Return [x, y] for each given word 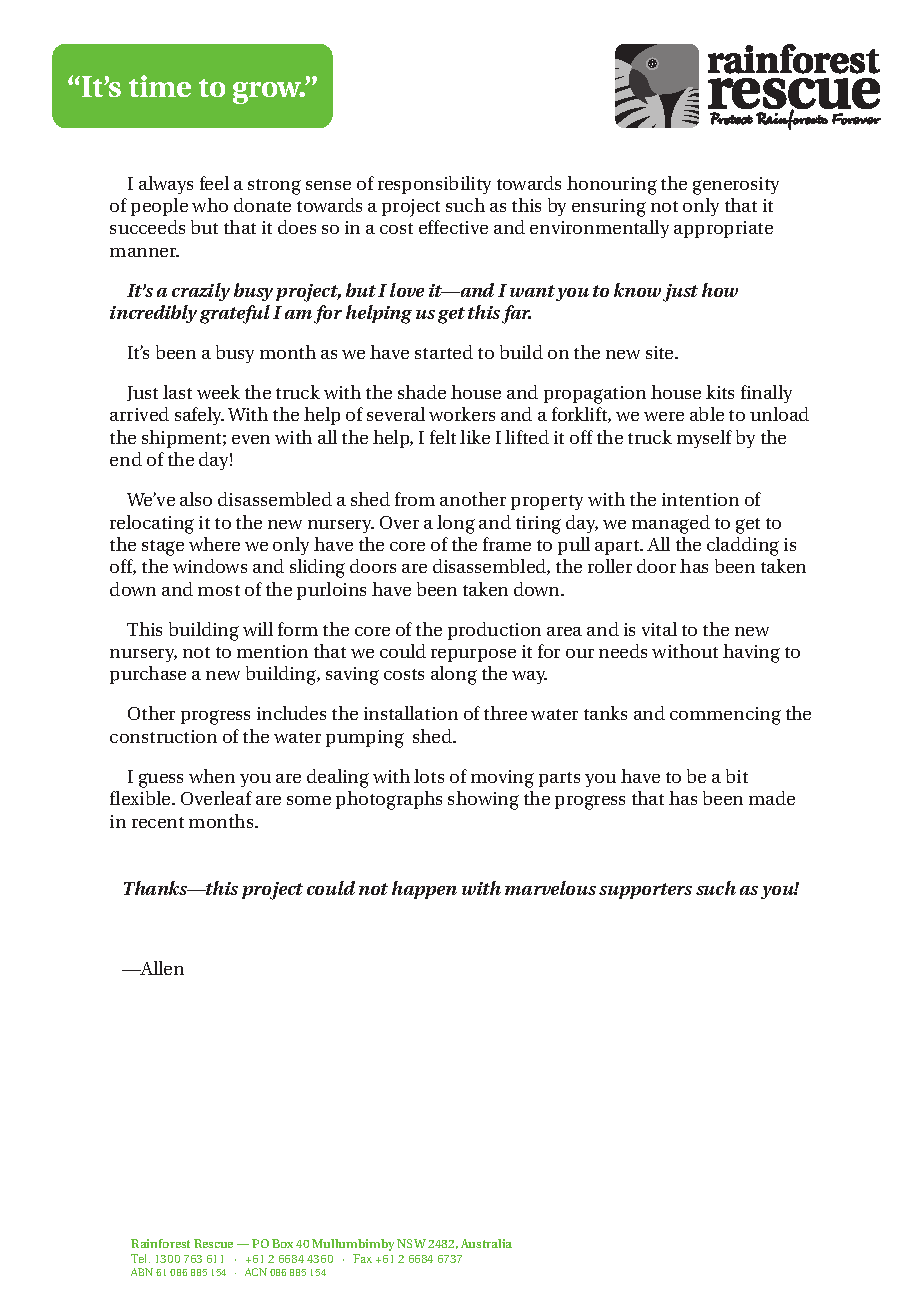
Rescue [213, 1243]
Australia [486, 1243]
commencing [725, 716]
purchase [148, 675]
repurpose [473, 655]
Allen [161, 968]
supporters [645, 891]
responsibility [434, 185]
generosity [736, 186]
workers [462, 414]
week [218, 392]
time [160, 86]
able [707, 414]
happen [424, 890]
